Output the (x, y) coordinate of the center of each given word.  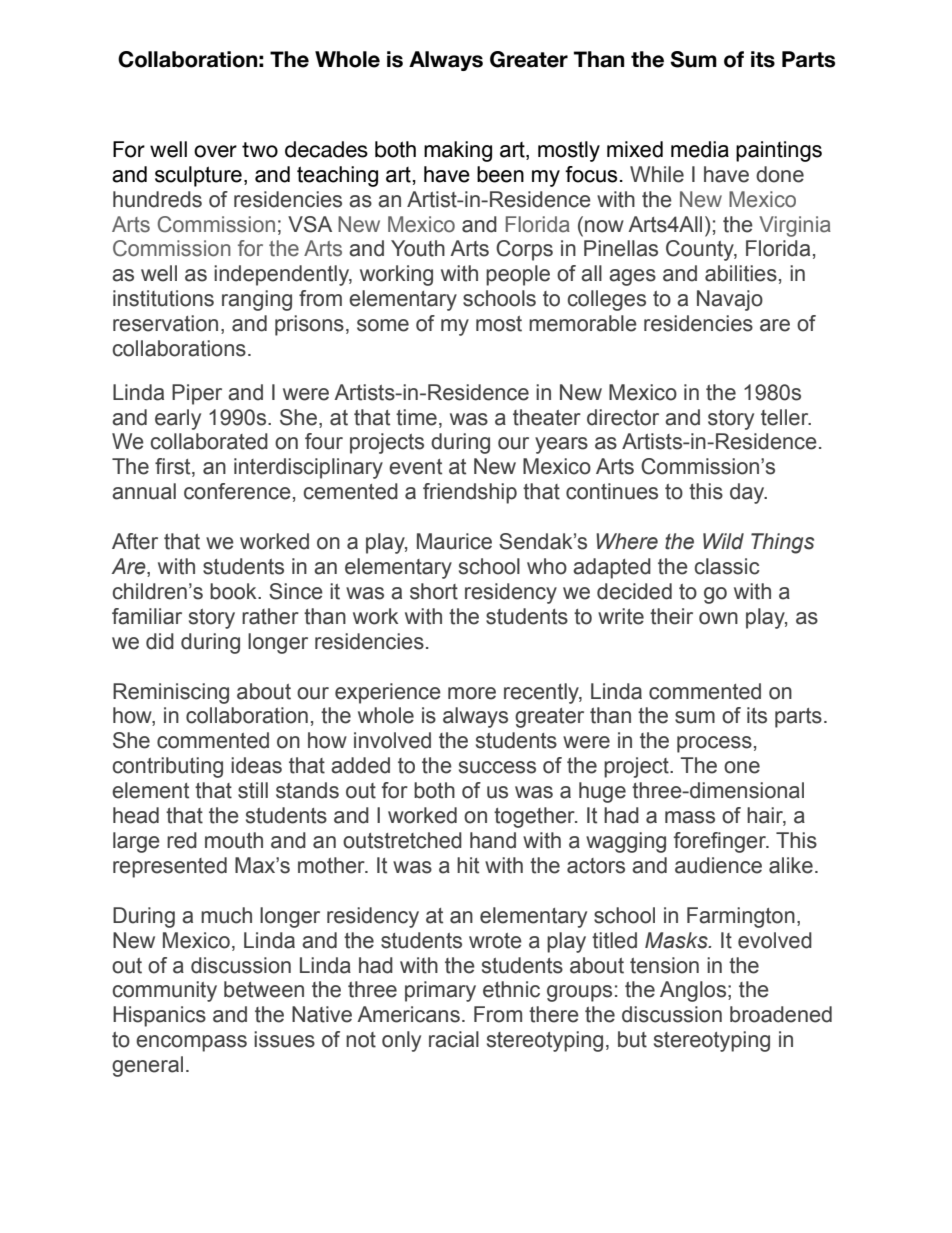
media (700, 149)
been (500, 174)
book (234, 591)
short (434, 591)
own (718, 618)
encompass (191, 1043)
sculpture (198, 176)
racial (454, 1039)
